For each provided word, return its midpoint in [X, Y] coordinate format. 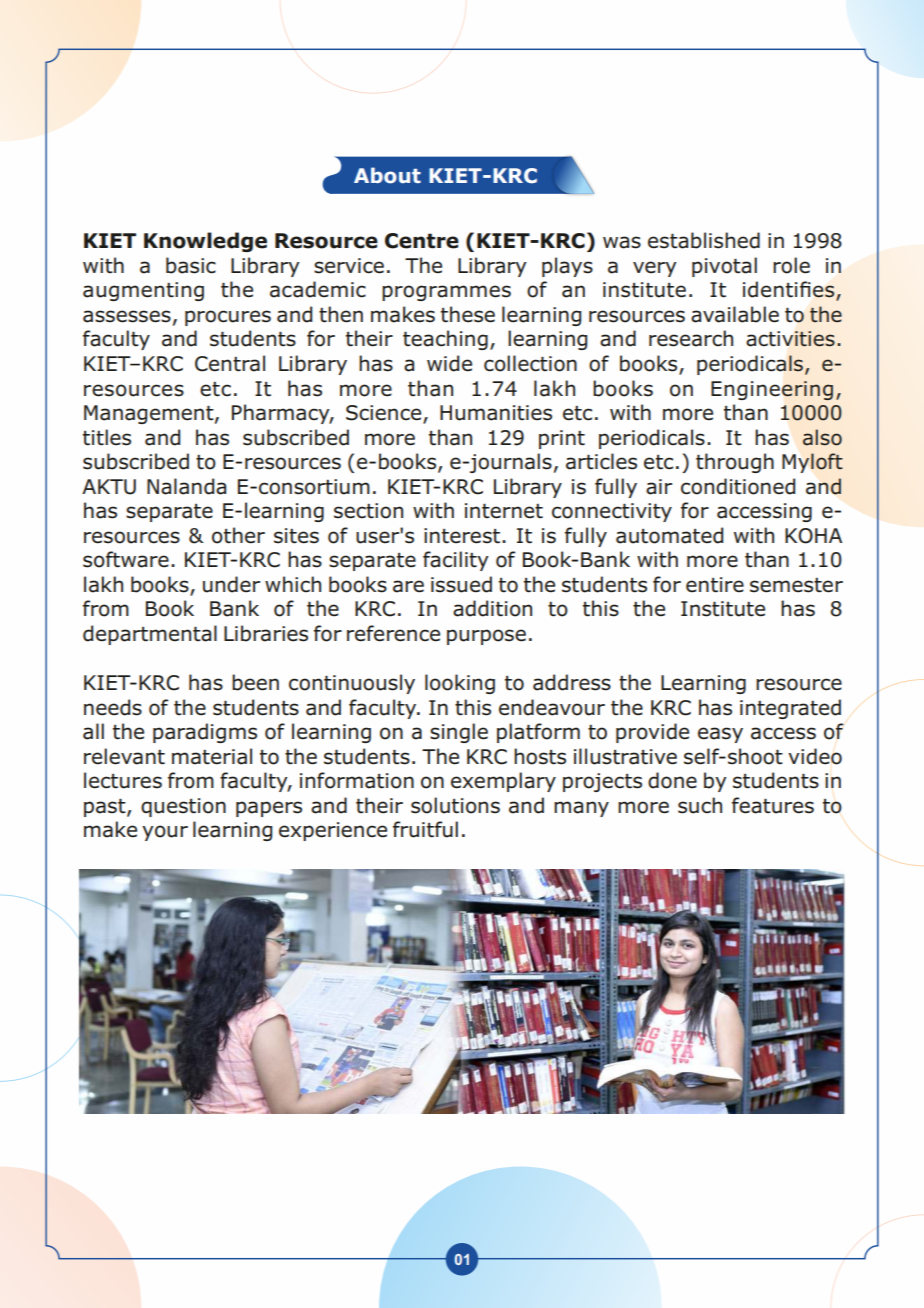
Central [230, 363]
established [704, 240]
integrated [790, 709]
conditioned [738, 486]
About [387, 175]
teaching [445, 340]
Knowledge [205, 242]
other [238, 535]
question [183, 807]
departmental [150, 635]
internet [504, 511]
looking [460, 684]
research [691, 338]
